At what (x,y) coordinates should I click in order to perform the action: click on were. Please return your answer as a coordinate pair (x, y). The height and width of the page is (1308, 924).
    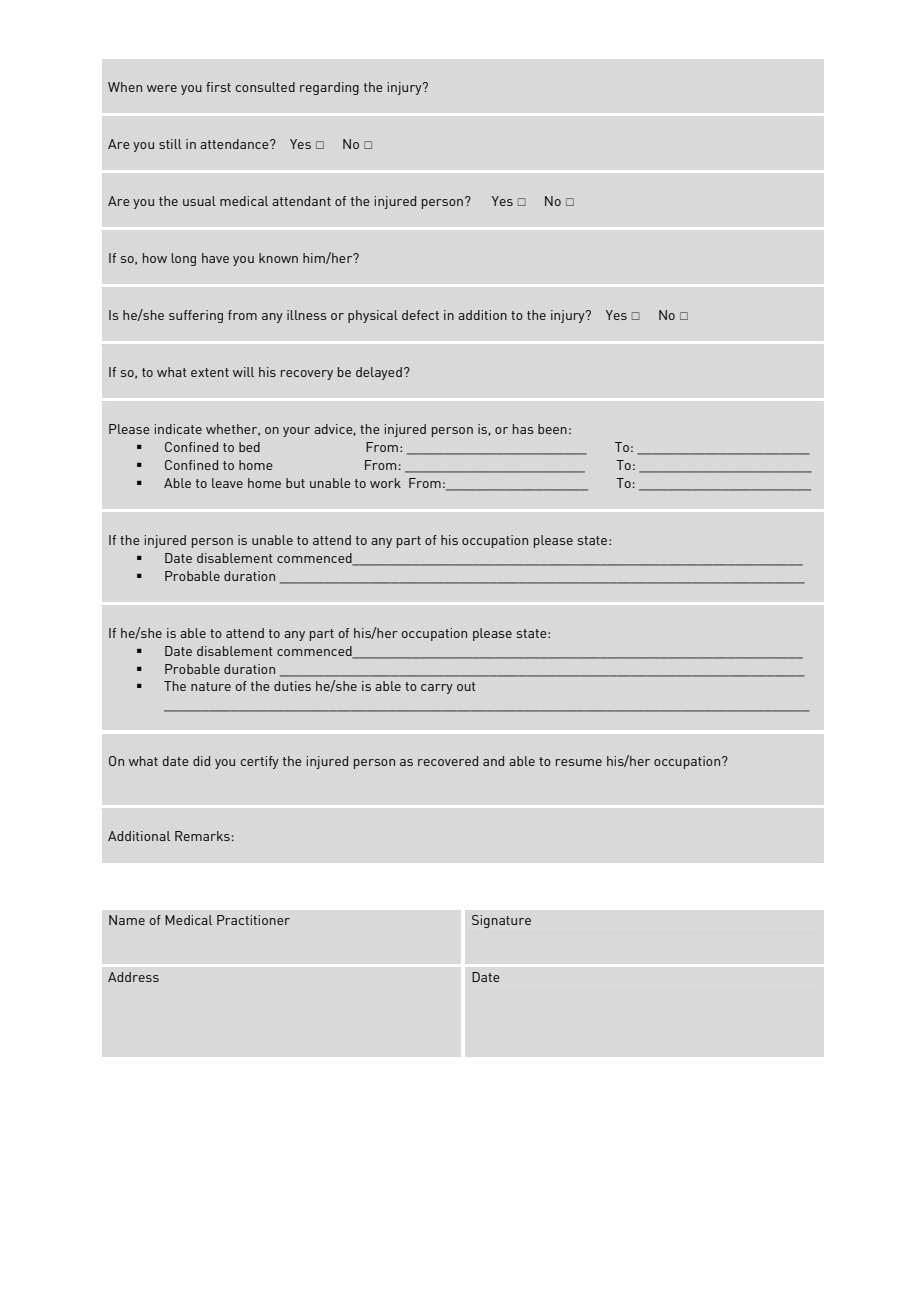
    Looking at the image, I should click on (162, 88).
